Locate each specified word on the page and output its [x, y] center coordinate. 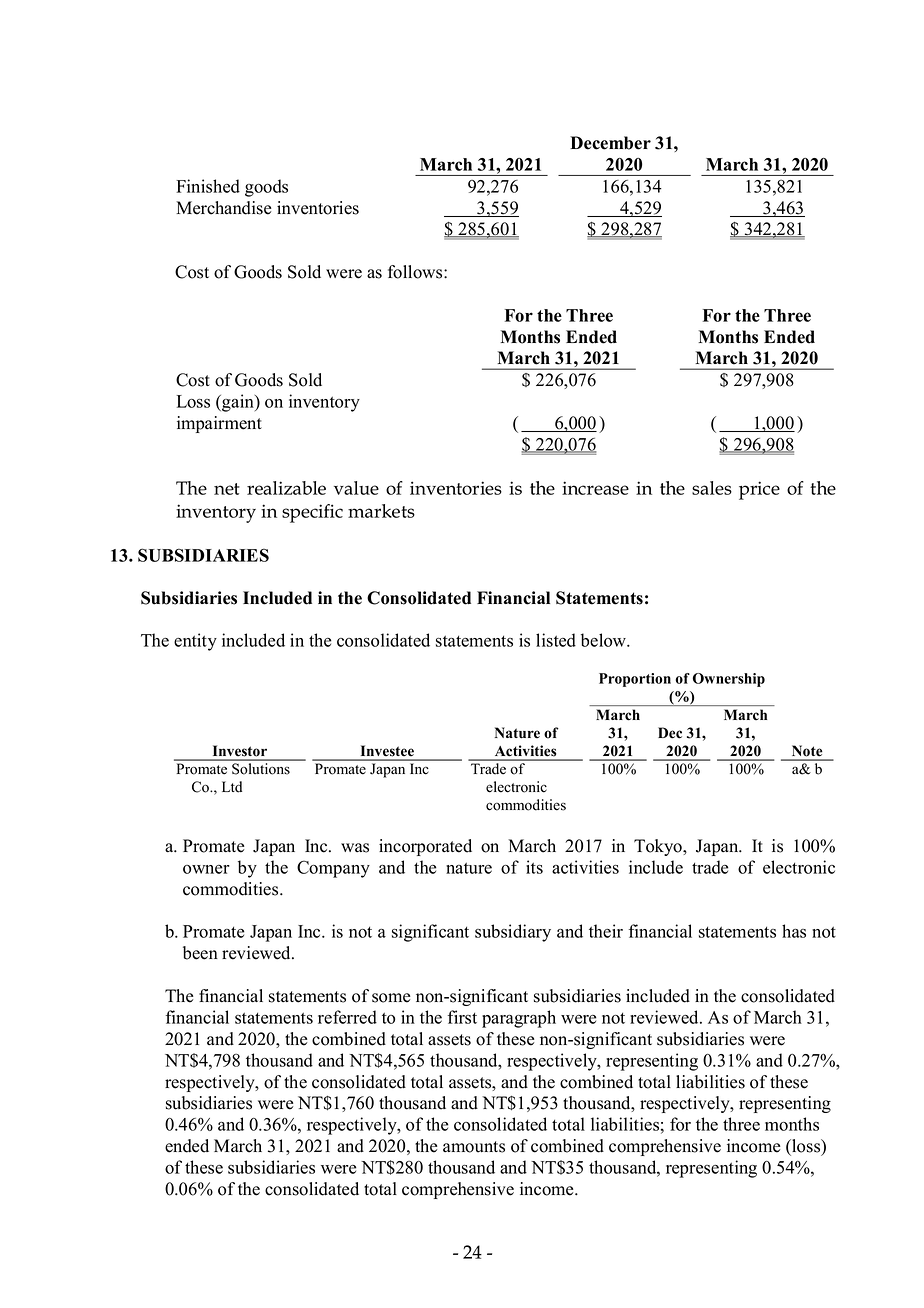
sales [712, 488]
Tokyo [659, 847]
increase [595, 488]
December [610, 143]
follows [416, 272]
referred [347, 1017]
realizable [286, 488]
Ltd [232, 787]
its [534, 867]
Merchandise [223, 208]
